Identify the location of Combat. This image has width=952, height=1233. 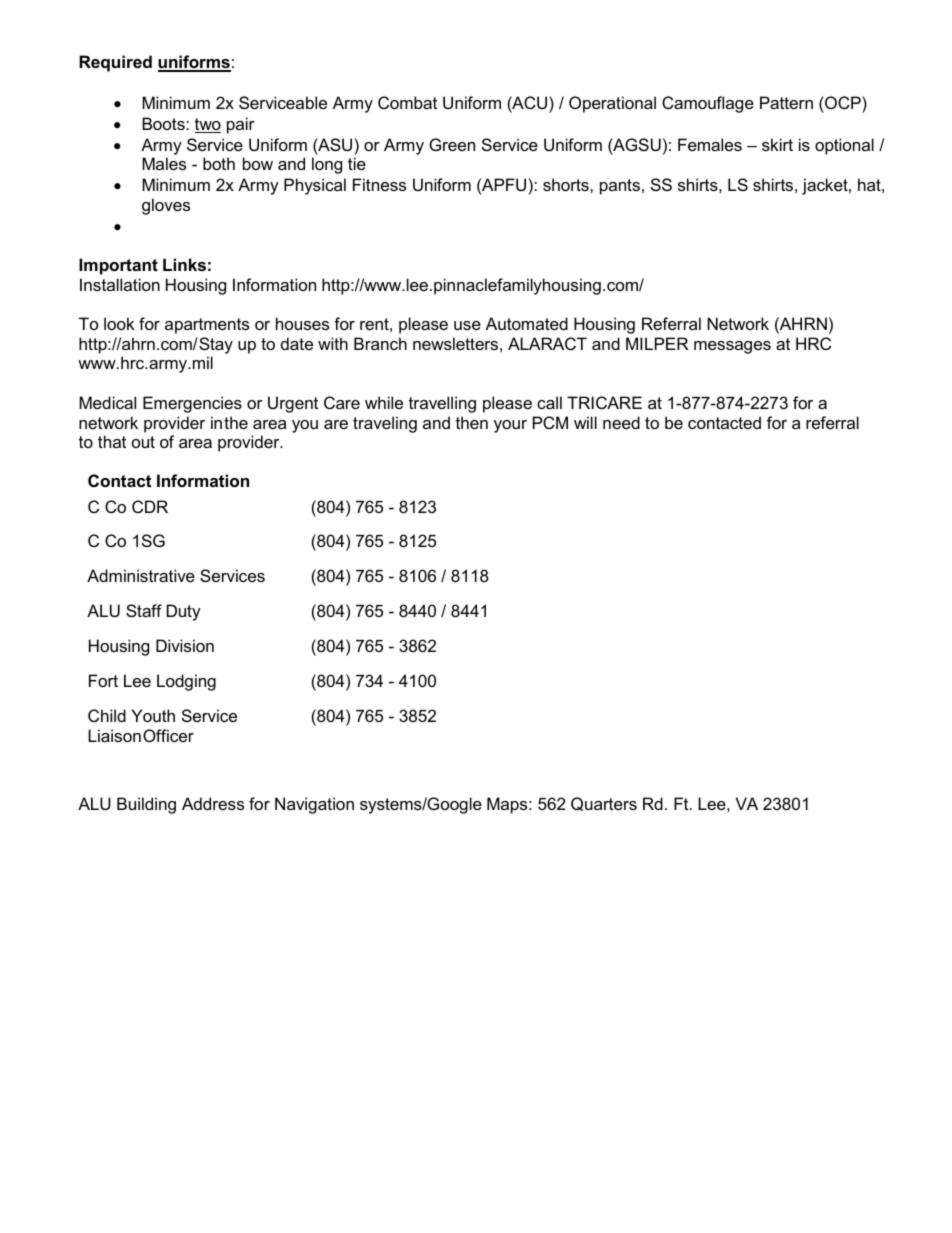
(407, 102).
